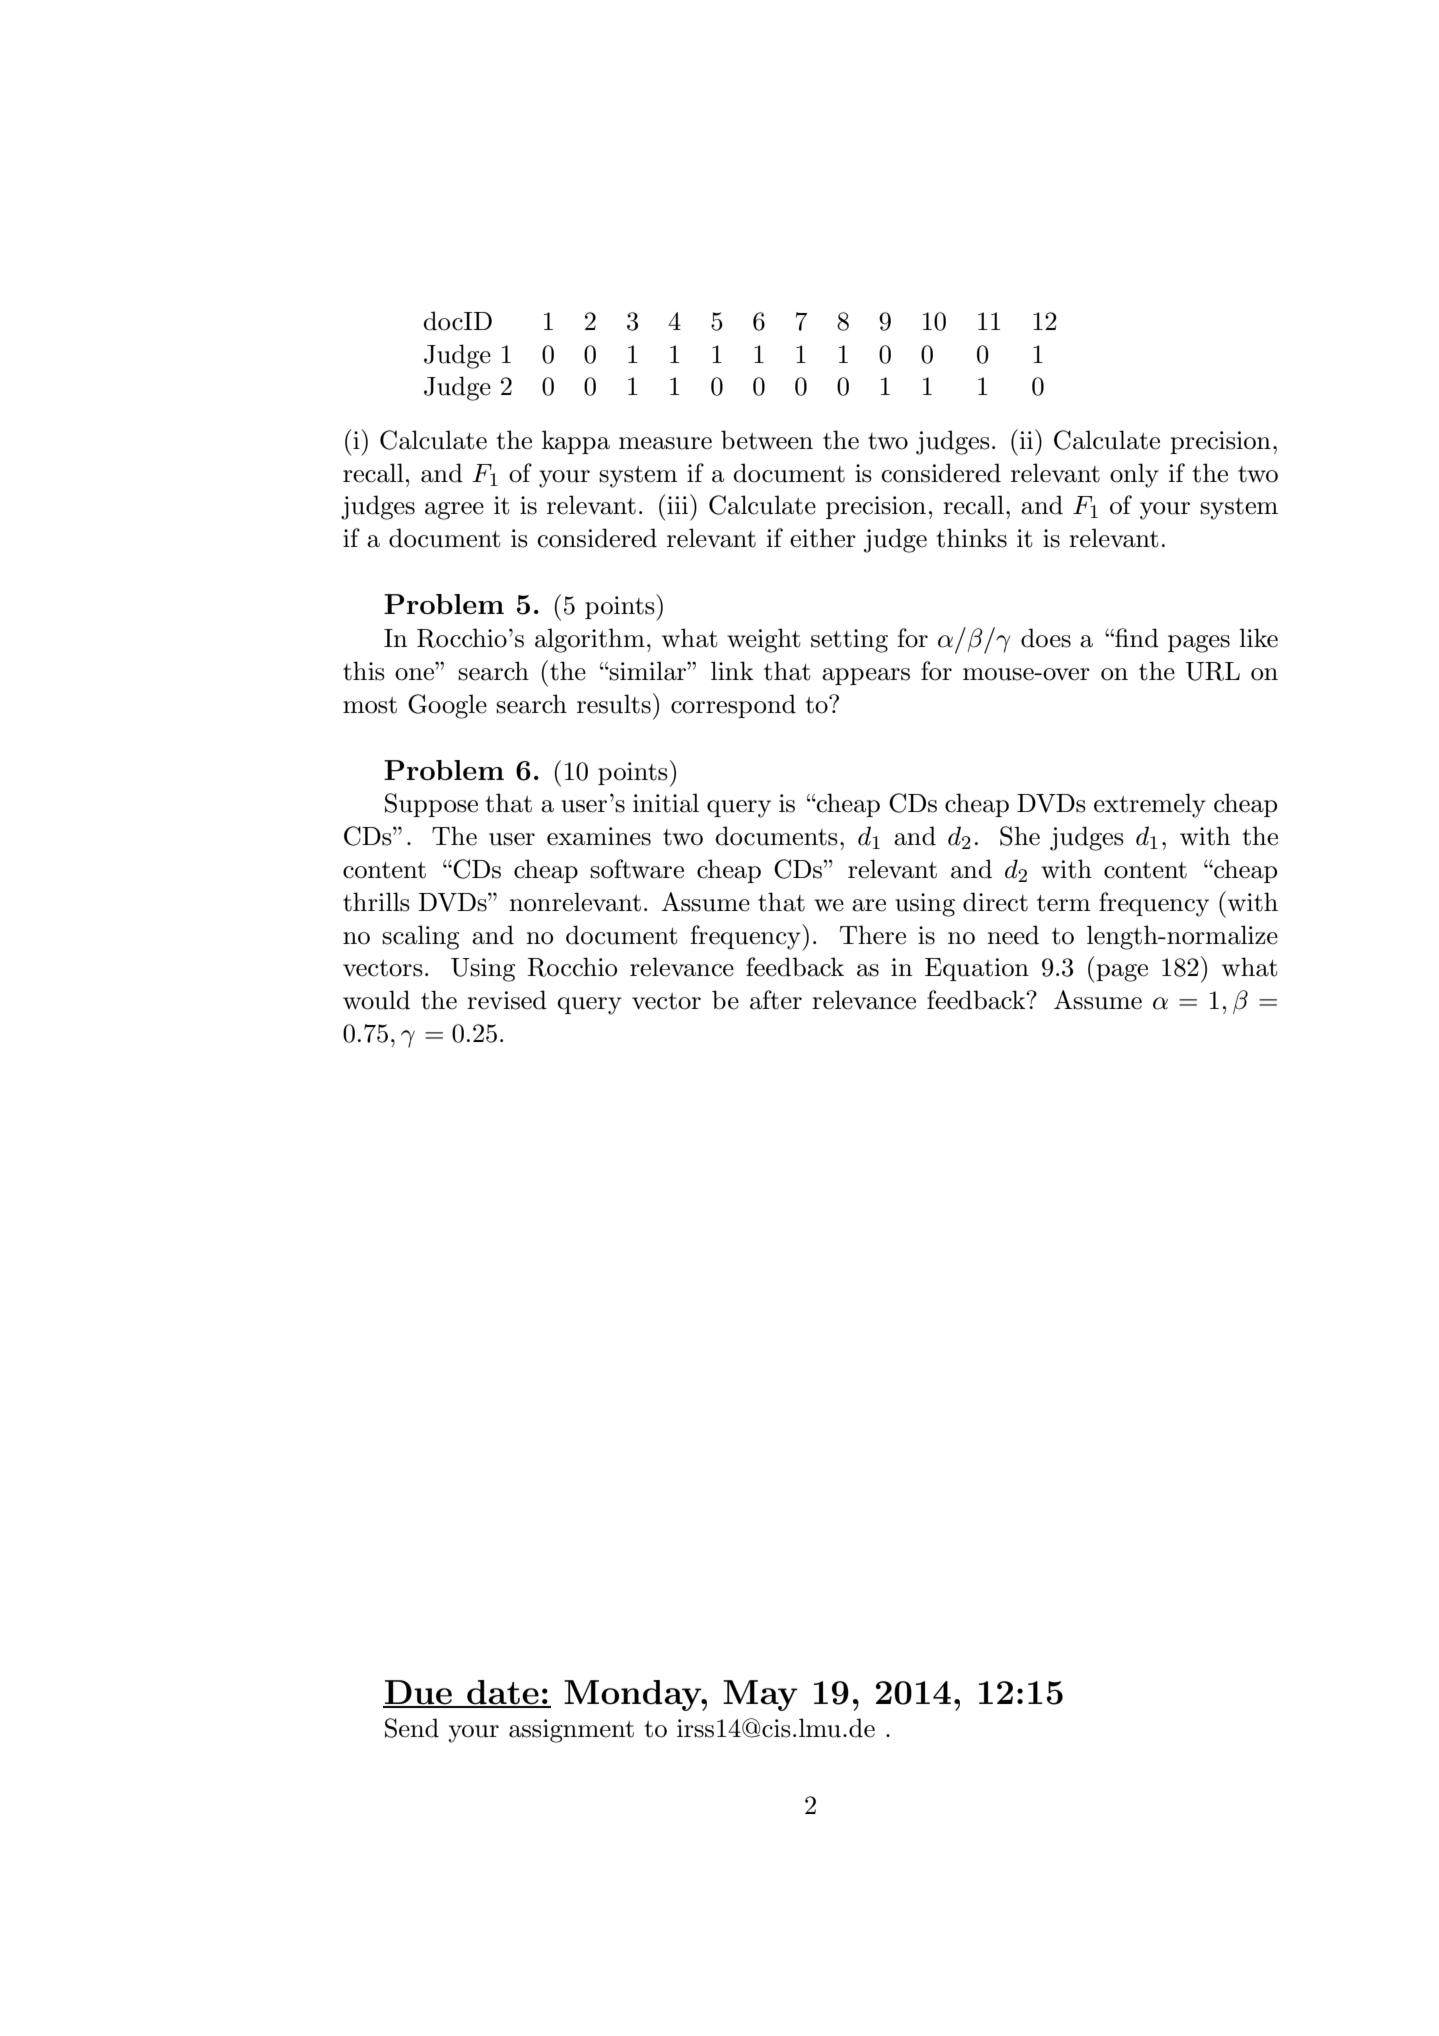  What do you see at coordinates (503, 1693) in the screenshot?
I see `date` at bounding box center [503, 1693].
